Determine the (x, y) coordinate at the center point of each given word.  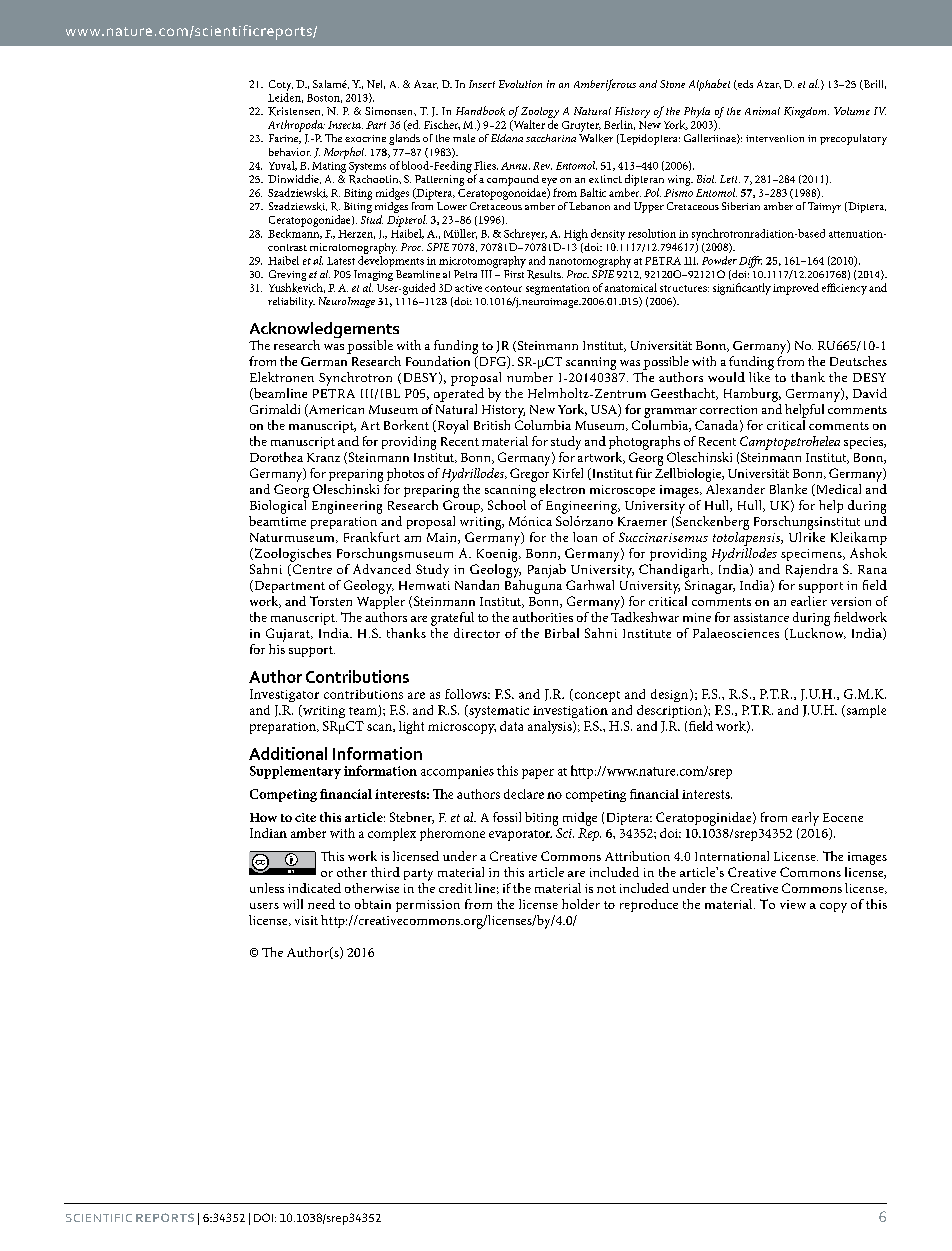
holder (581, 904)
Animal (762, 111)
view (793, 904)
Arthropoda (296, 126)
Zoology (540, 114)
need (321, 904)
